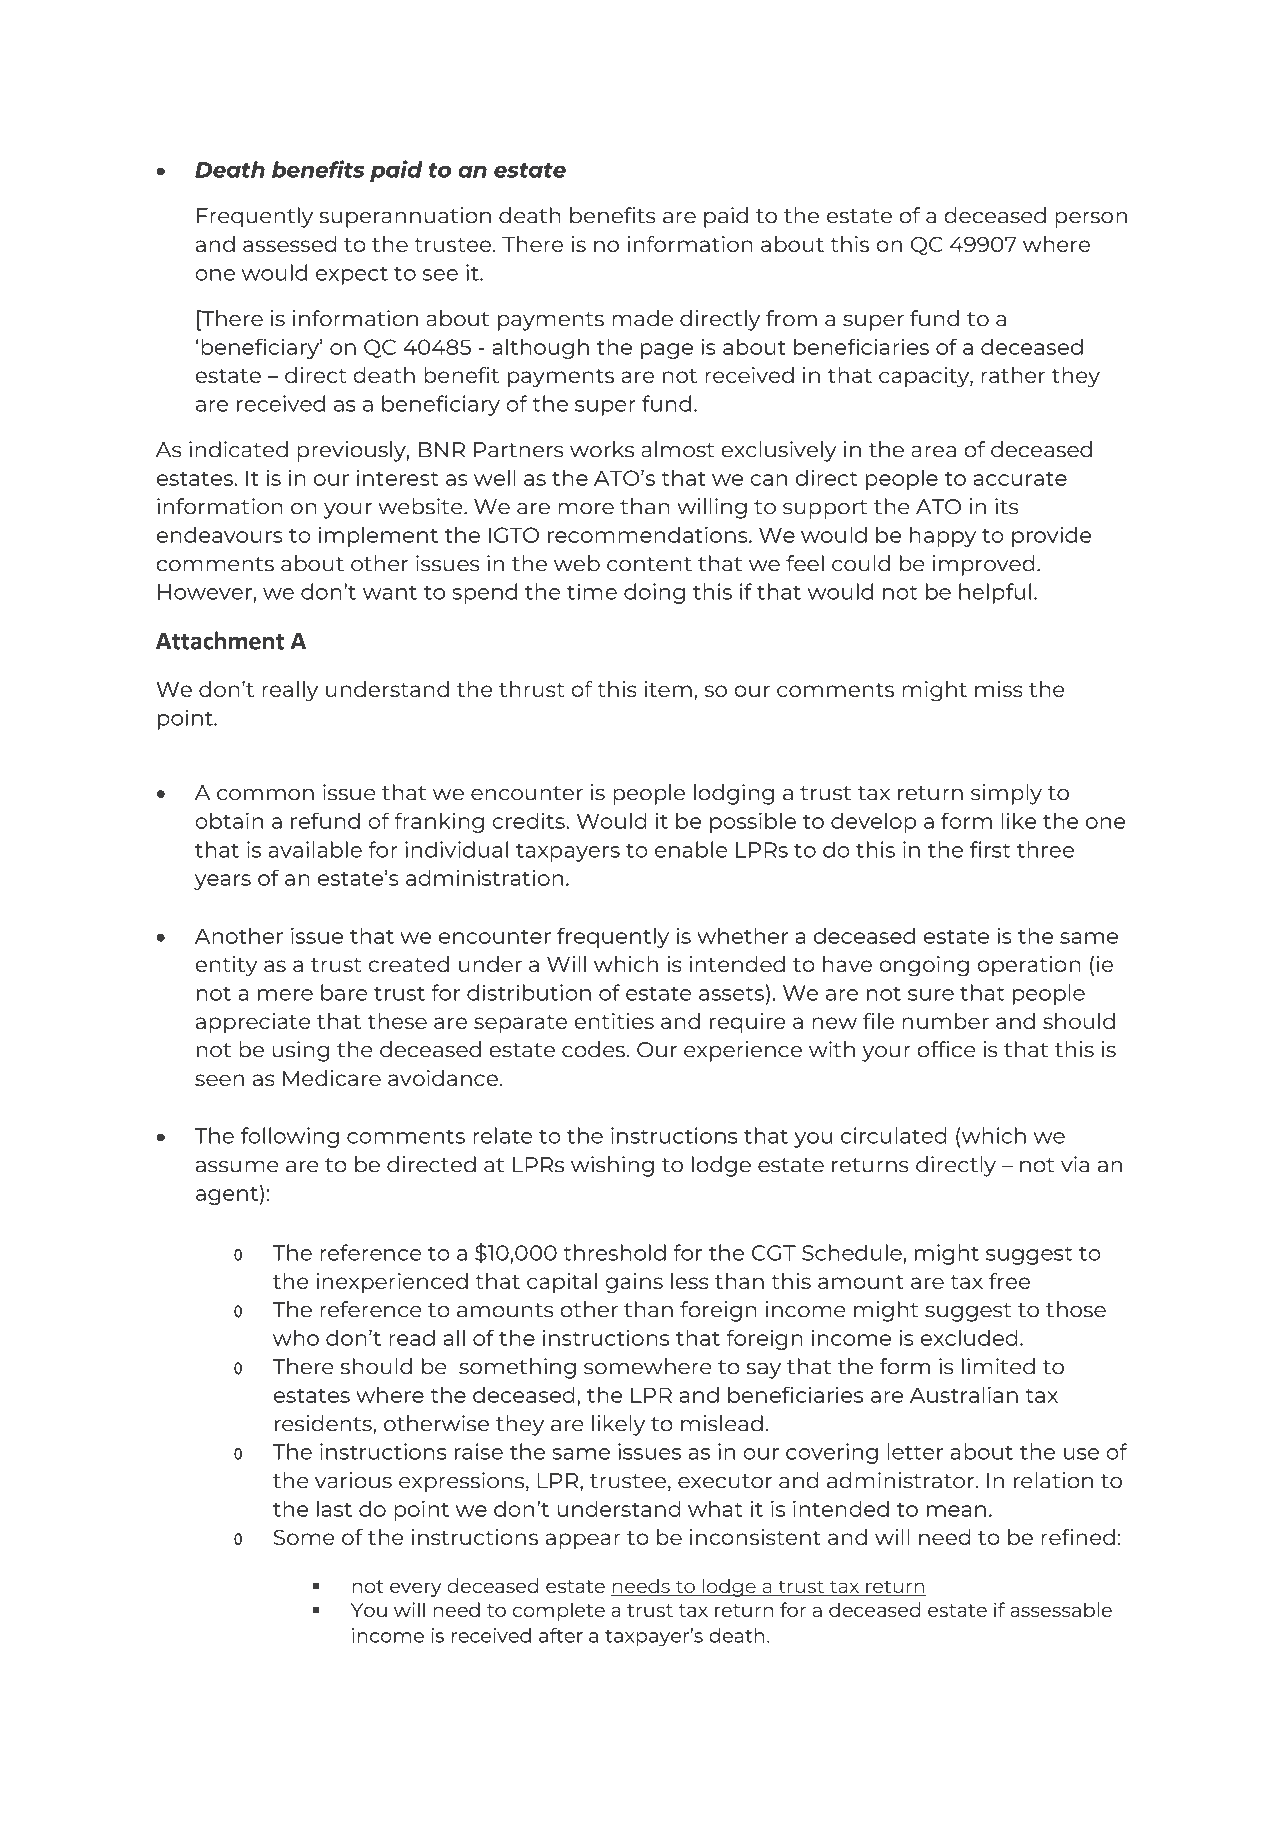 This page has height=1822, width=1288. What do you see at coordinates (1091, 220) in the page?
I see `person` at bounding box center [1091, 220].
